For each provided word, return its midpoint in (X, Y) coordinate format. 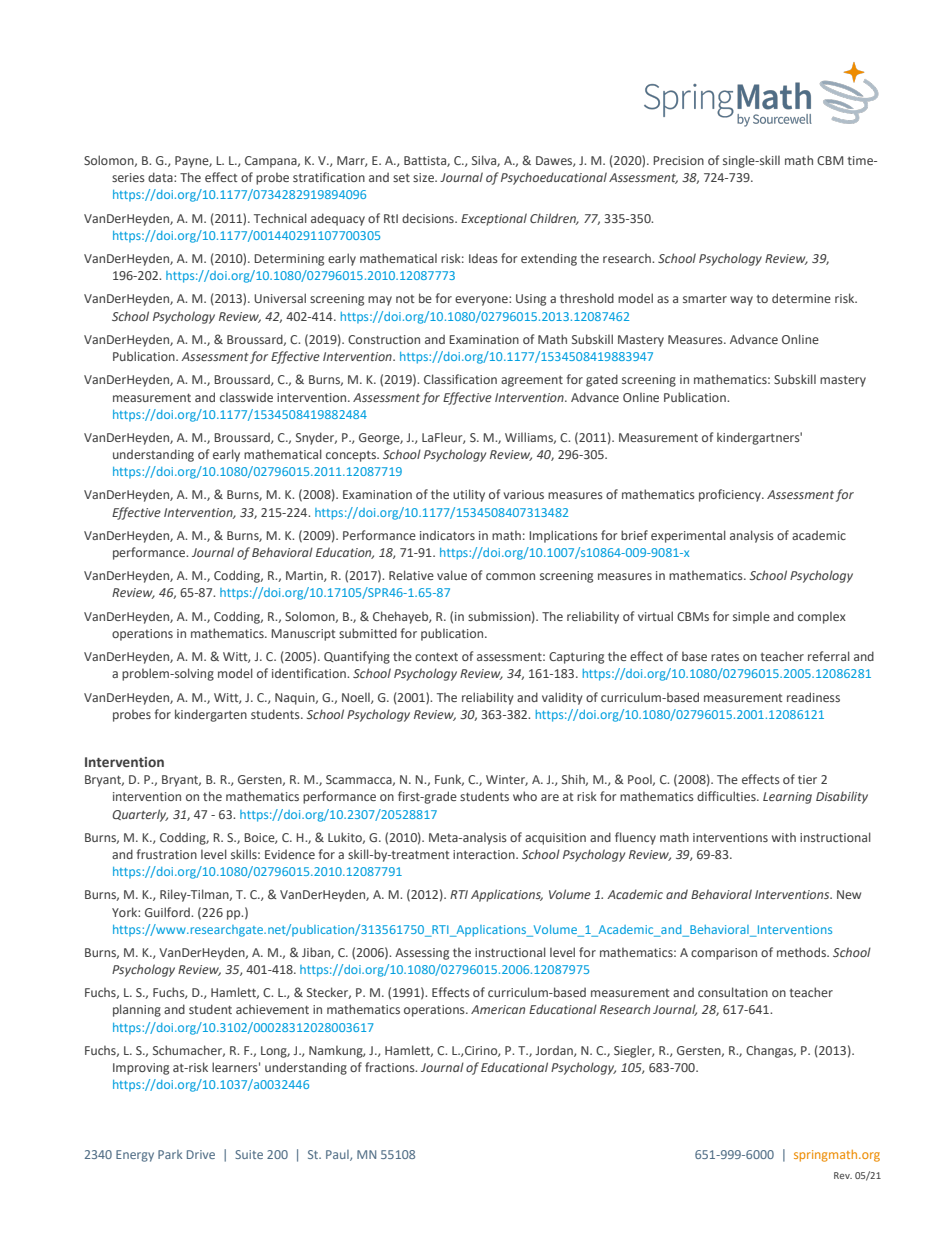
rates (725, 657)
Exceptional (494, 219)
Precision (678, 160)
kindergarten (211, 715)
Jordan (555, 1051)
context (436, 656)
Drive (201, 1154)
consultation (733, 992)
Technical (280, 218)
